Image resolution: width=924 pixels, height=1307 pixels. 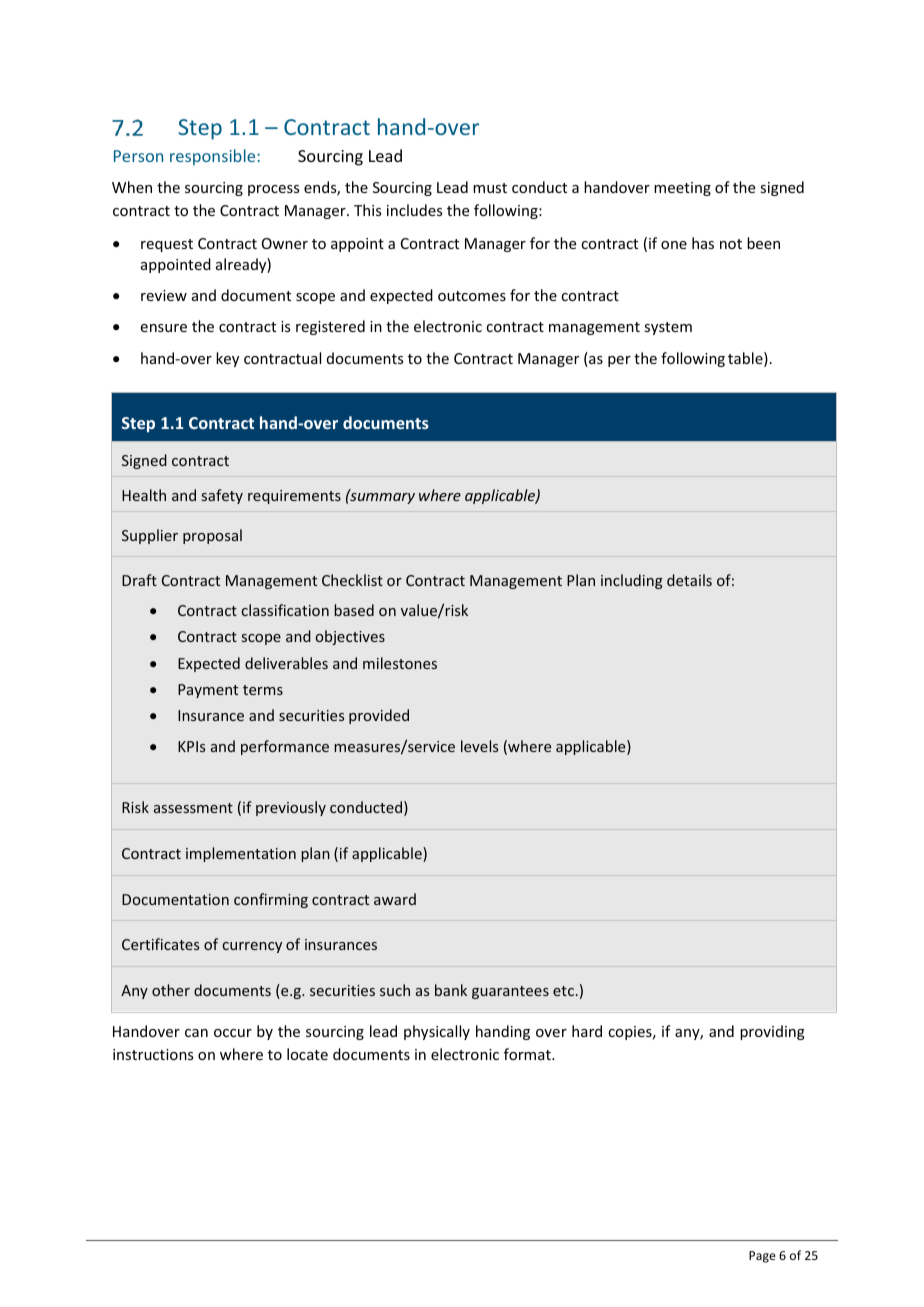 What do you see at coordinates (689, 580) in the screenshot?
I see `details` at bounding box center [689, 580].
